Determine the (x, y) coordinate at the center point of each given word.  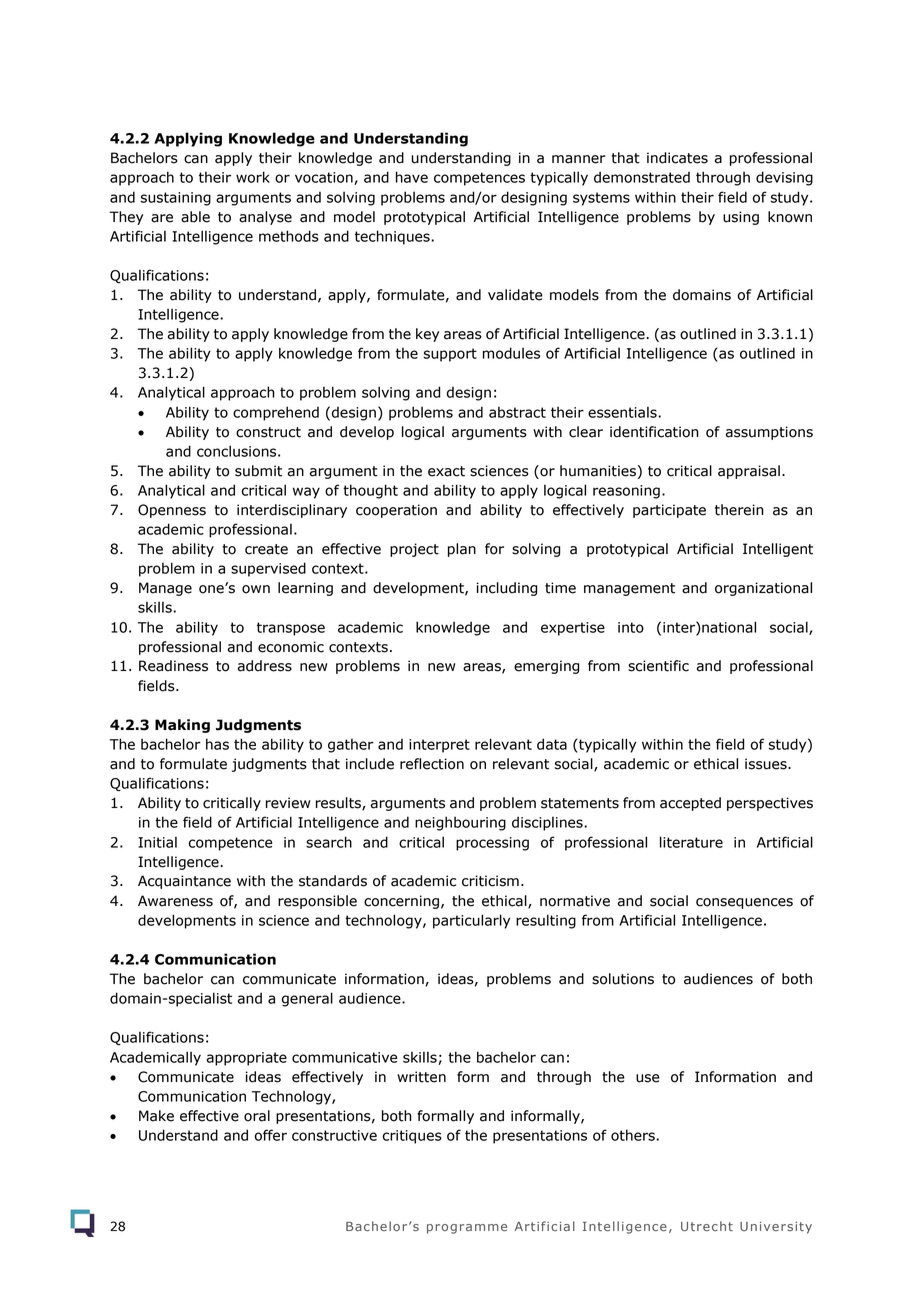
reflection (432, 764)
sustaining (176, 199)
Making (182, 726)
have (412, 177)
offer (271, 1135)
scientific (658, 666)
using (741, 218)
